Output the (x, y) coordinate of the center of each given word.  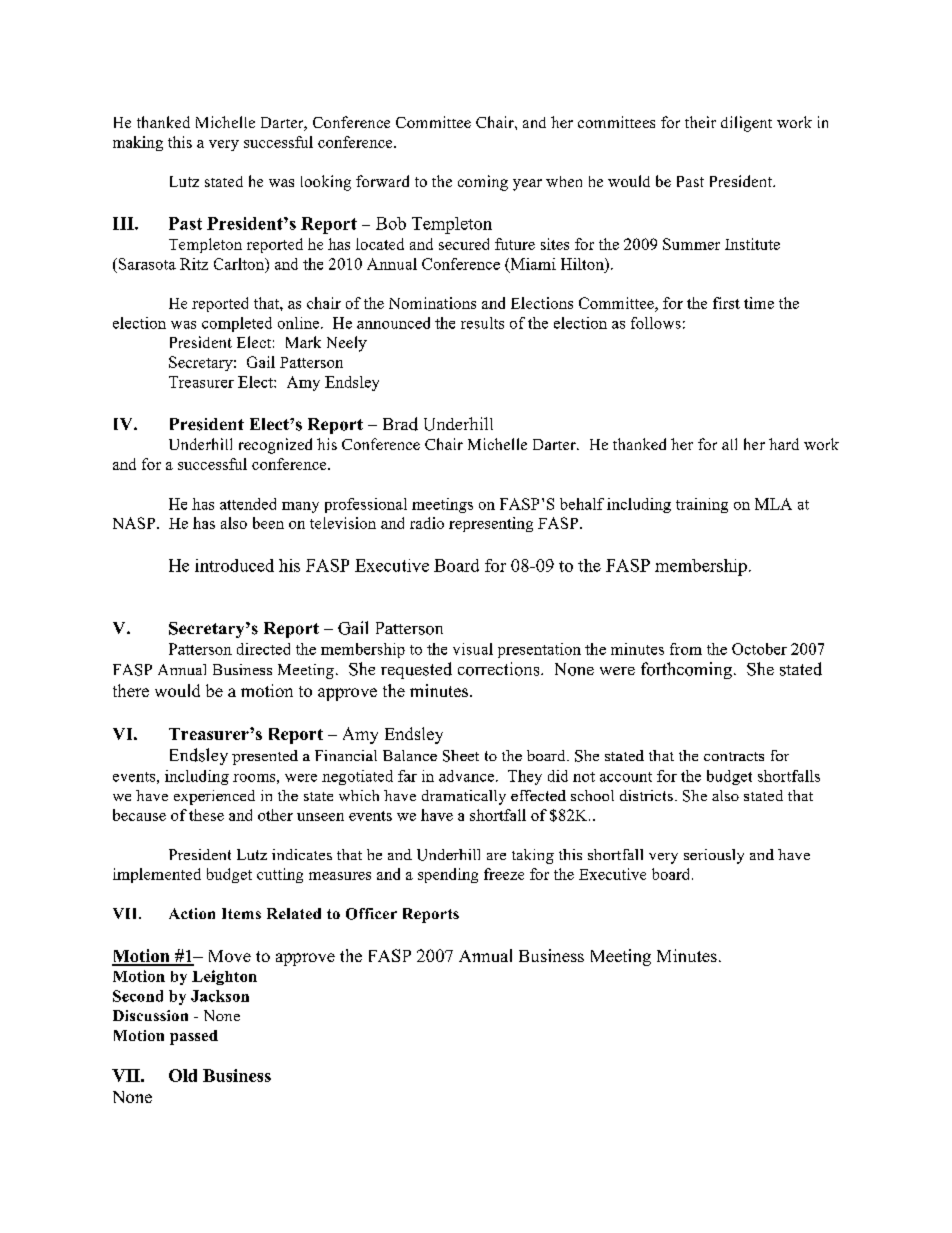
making (138, 143)
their (700, 122)
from (686, 649)
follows (656, 323)
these (206, 815)
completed (237, 324)
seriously (714, 856)
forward (382, 181)
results (482, 323)
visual (473, 649)
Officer (371, 914)
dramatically (464, 797)
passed (194, 1037)
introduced (234, 565)
